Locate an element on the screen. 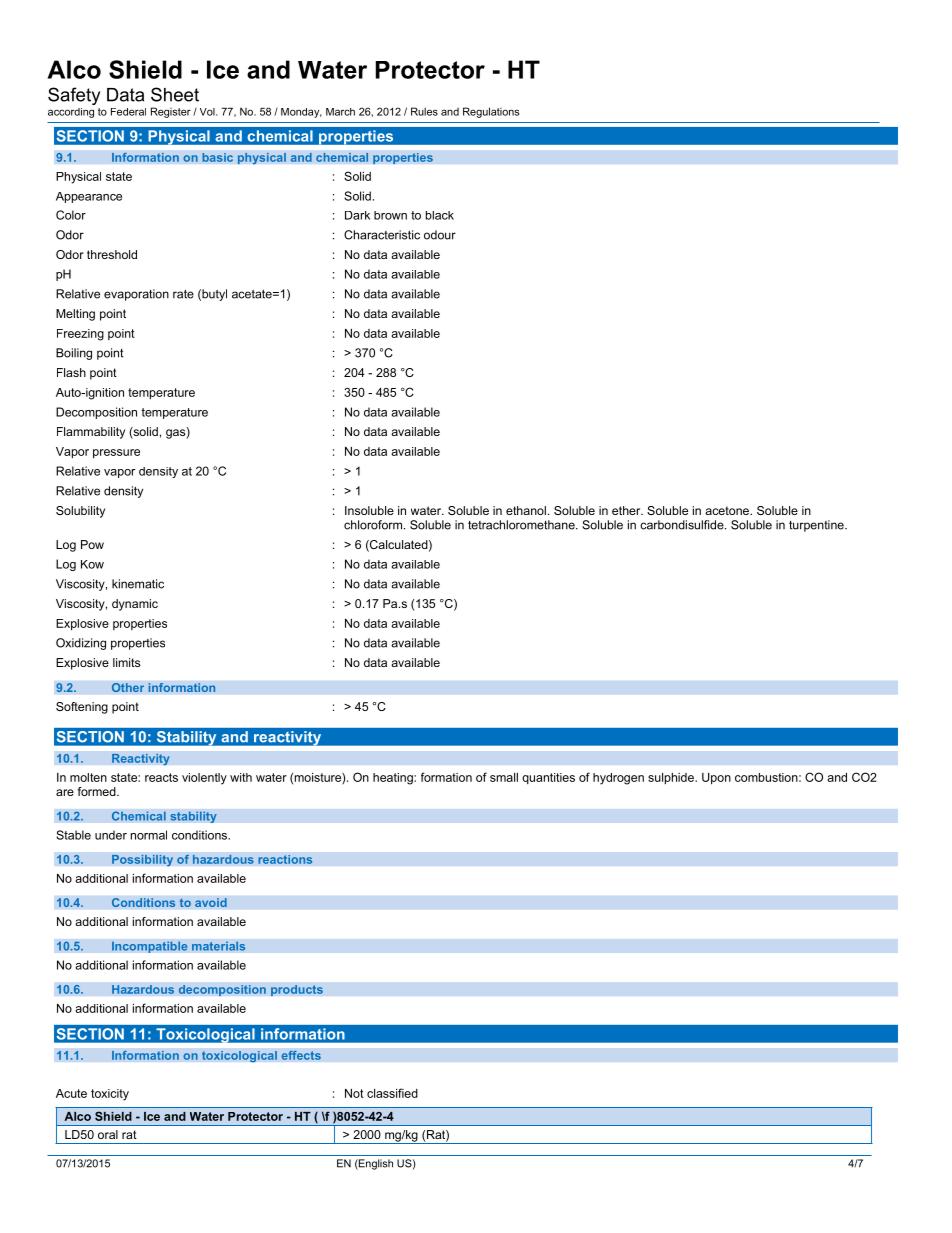  ethanol is located at coordinates (526, 510).
